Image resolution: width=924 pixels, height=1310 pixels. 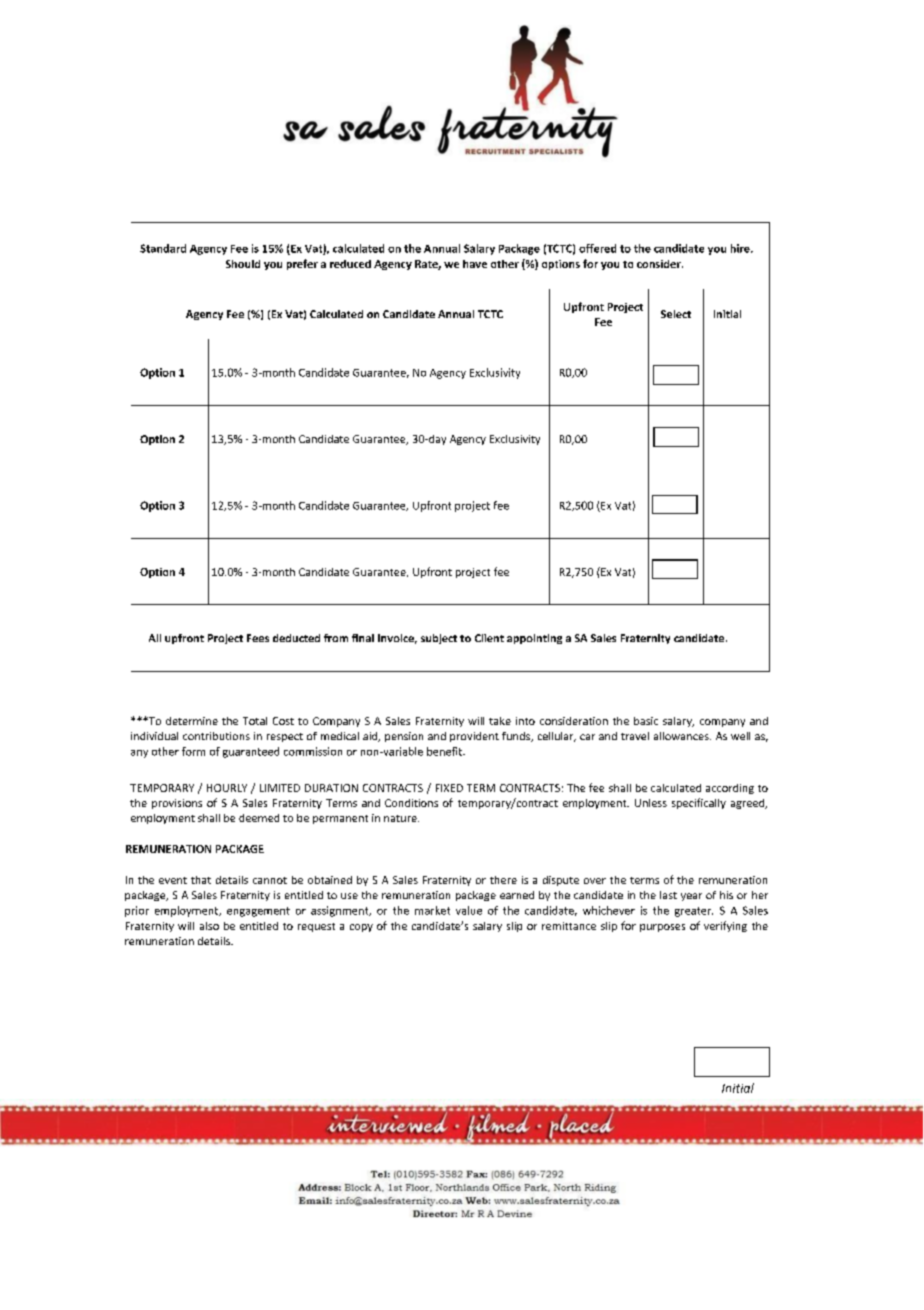 What do you see at coordinates (446, 751) in the page?
I see `benefit` at bounding box center [446, 751].
